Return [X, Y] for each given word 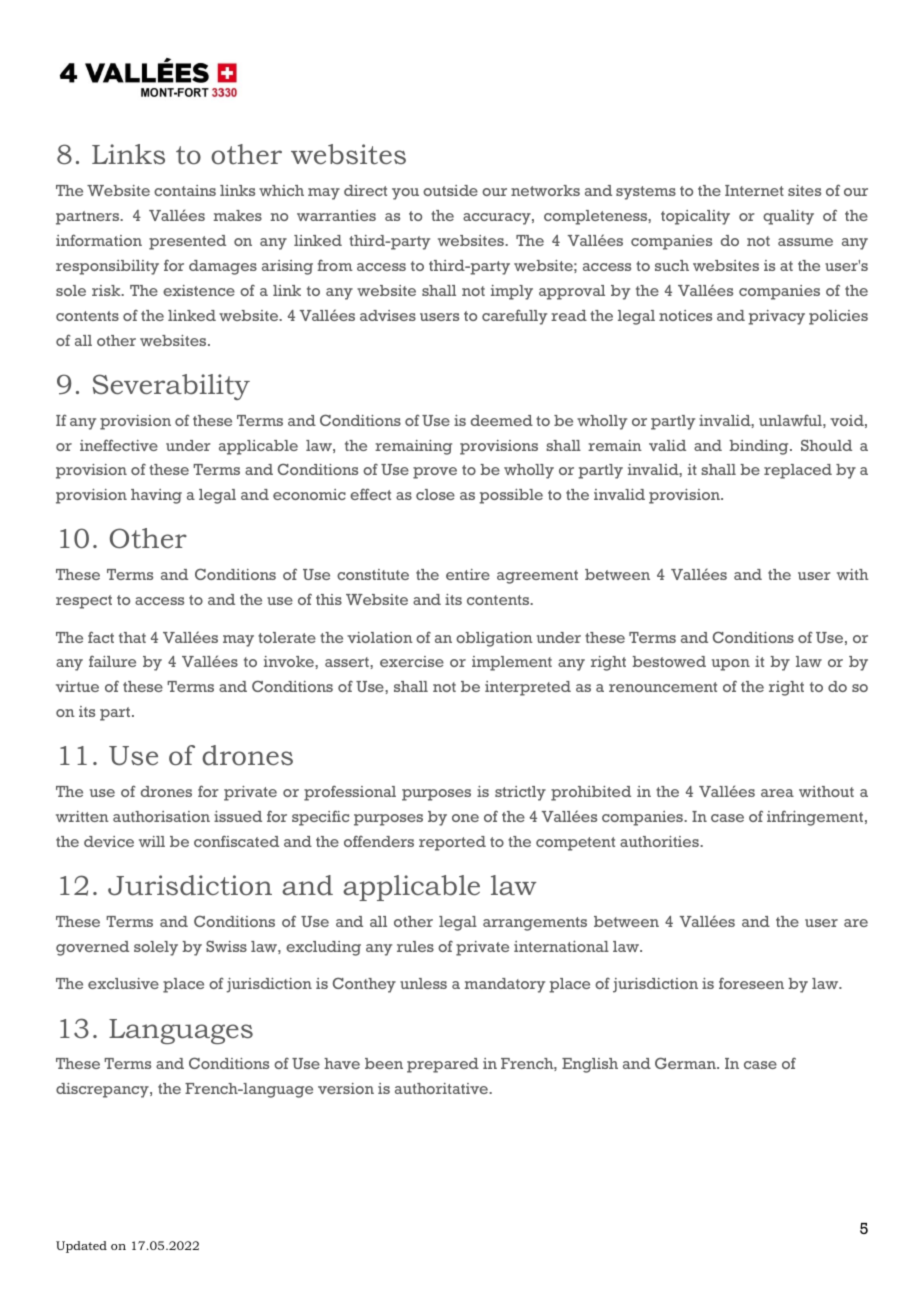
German [686, 1063]
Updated [81, 1247]
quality [788, 217]
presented [187, 242]
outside [450, 190]
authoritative [442, 1088]
